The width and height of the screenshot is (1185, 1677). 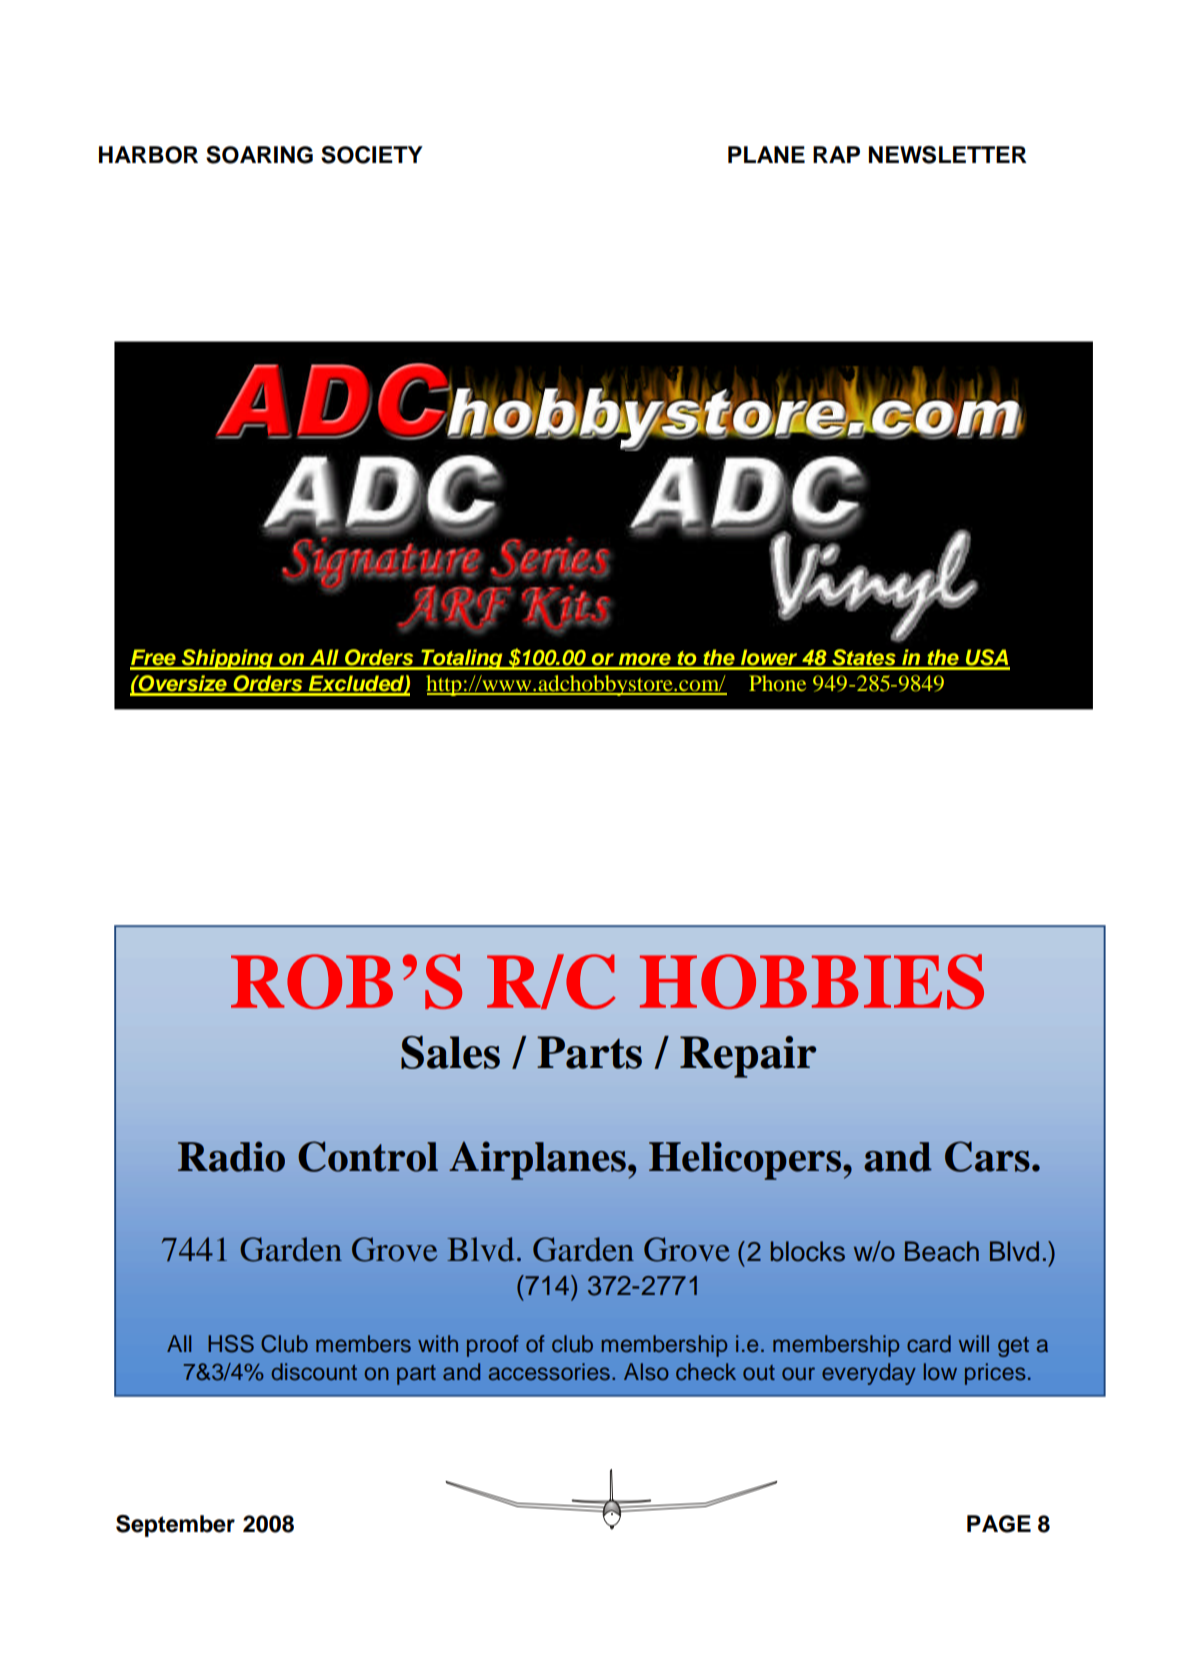 I want to click on accessories, so click(x=549, y=1372).
